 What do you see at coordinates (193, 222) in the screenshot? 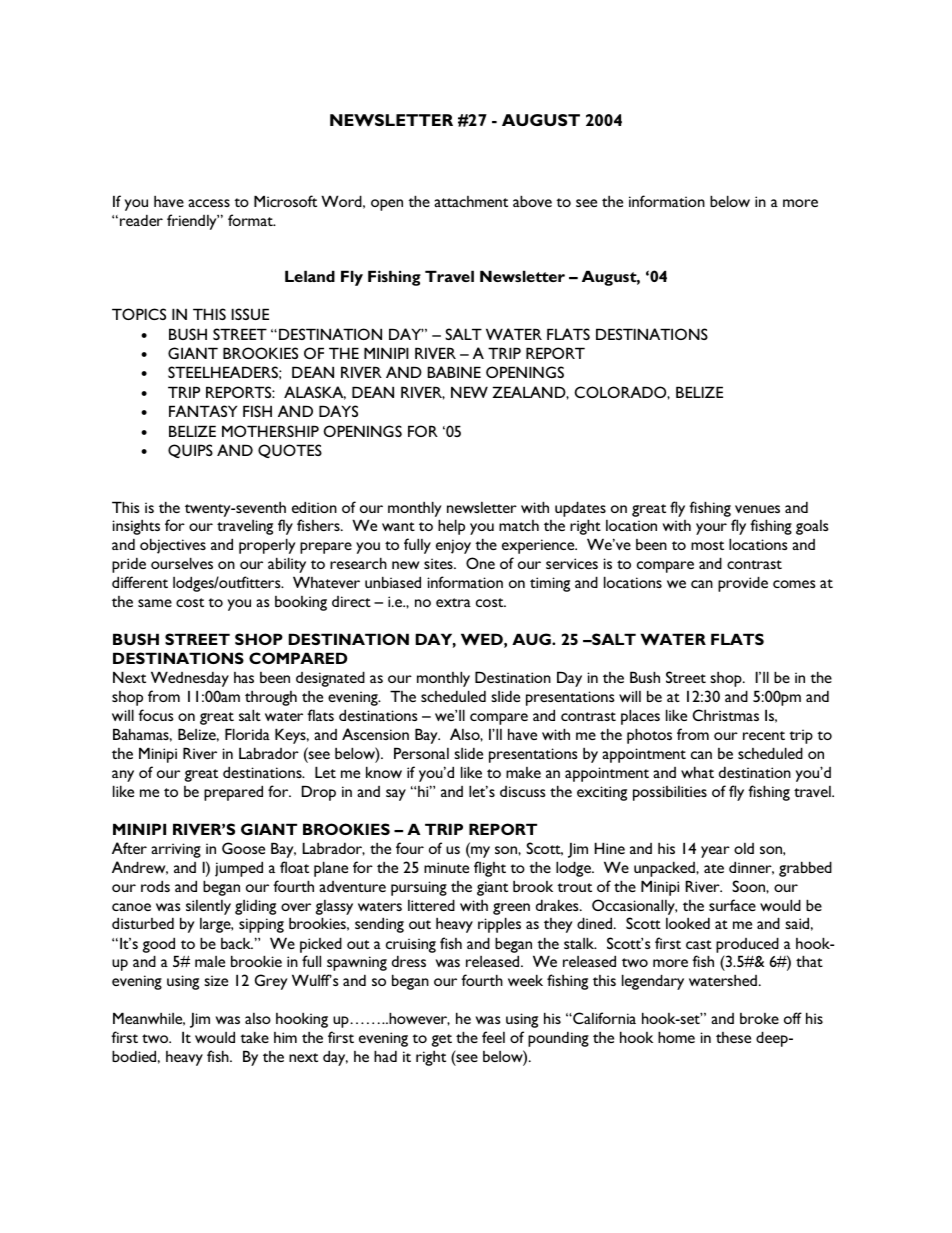
I see `friendly` at bounding box center [193, 222].
